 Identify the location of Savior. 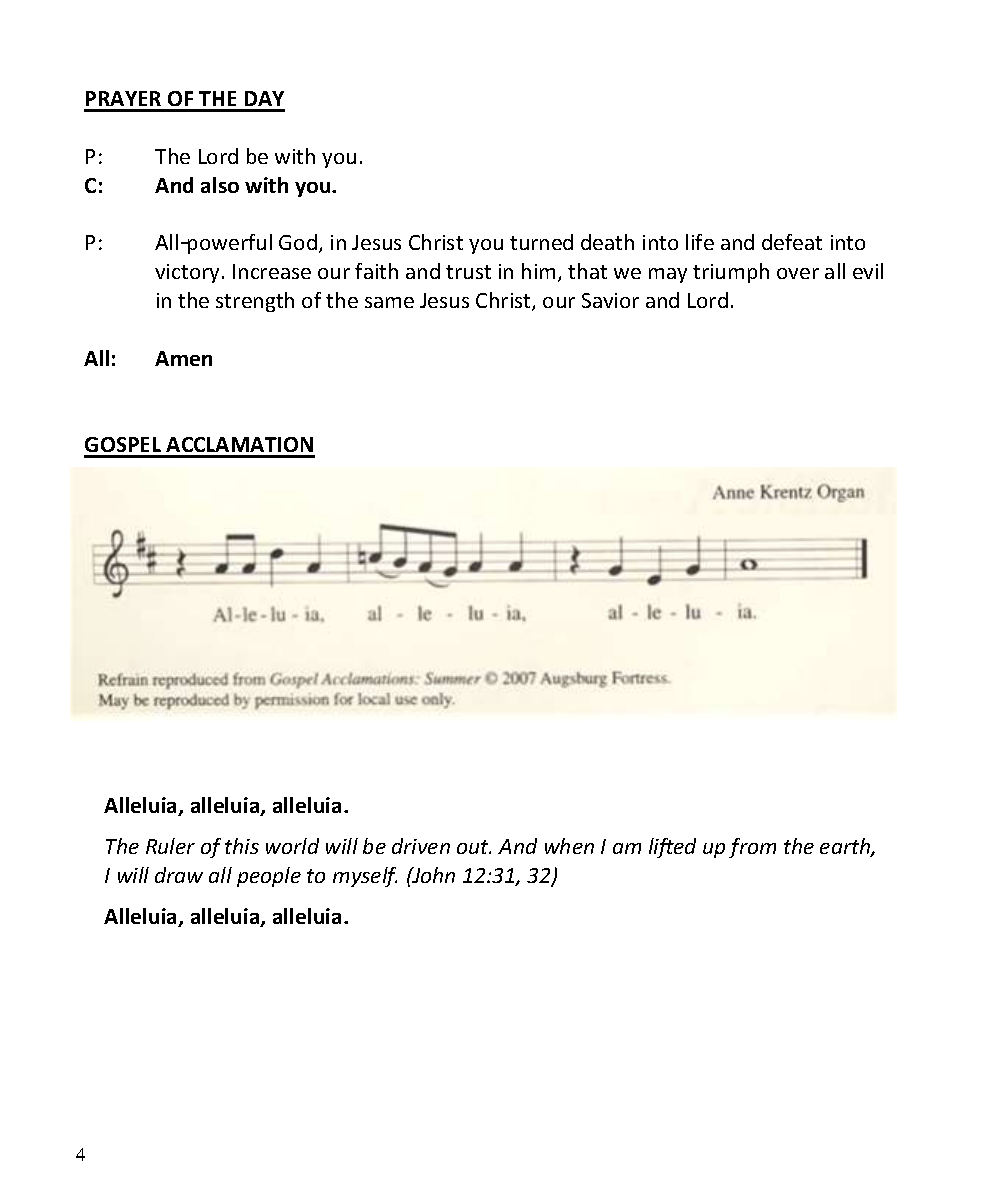
(610, 300).
